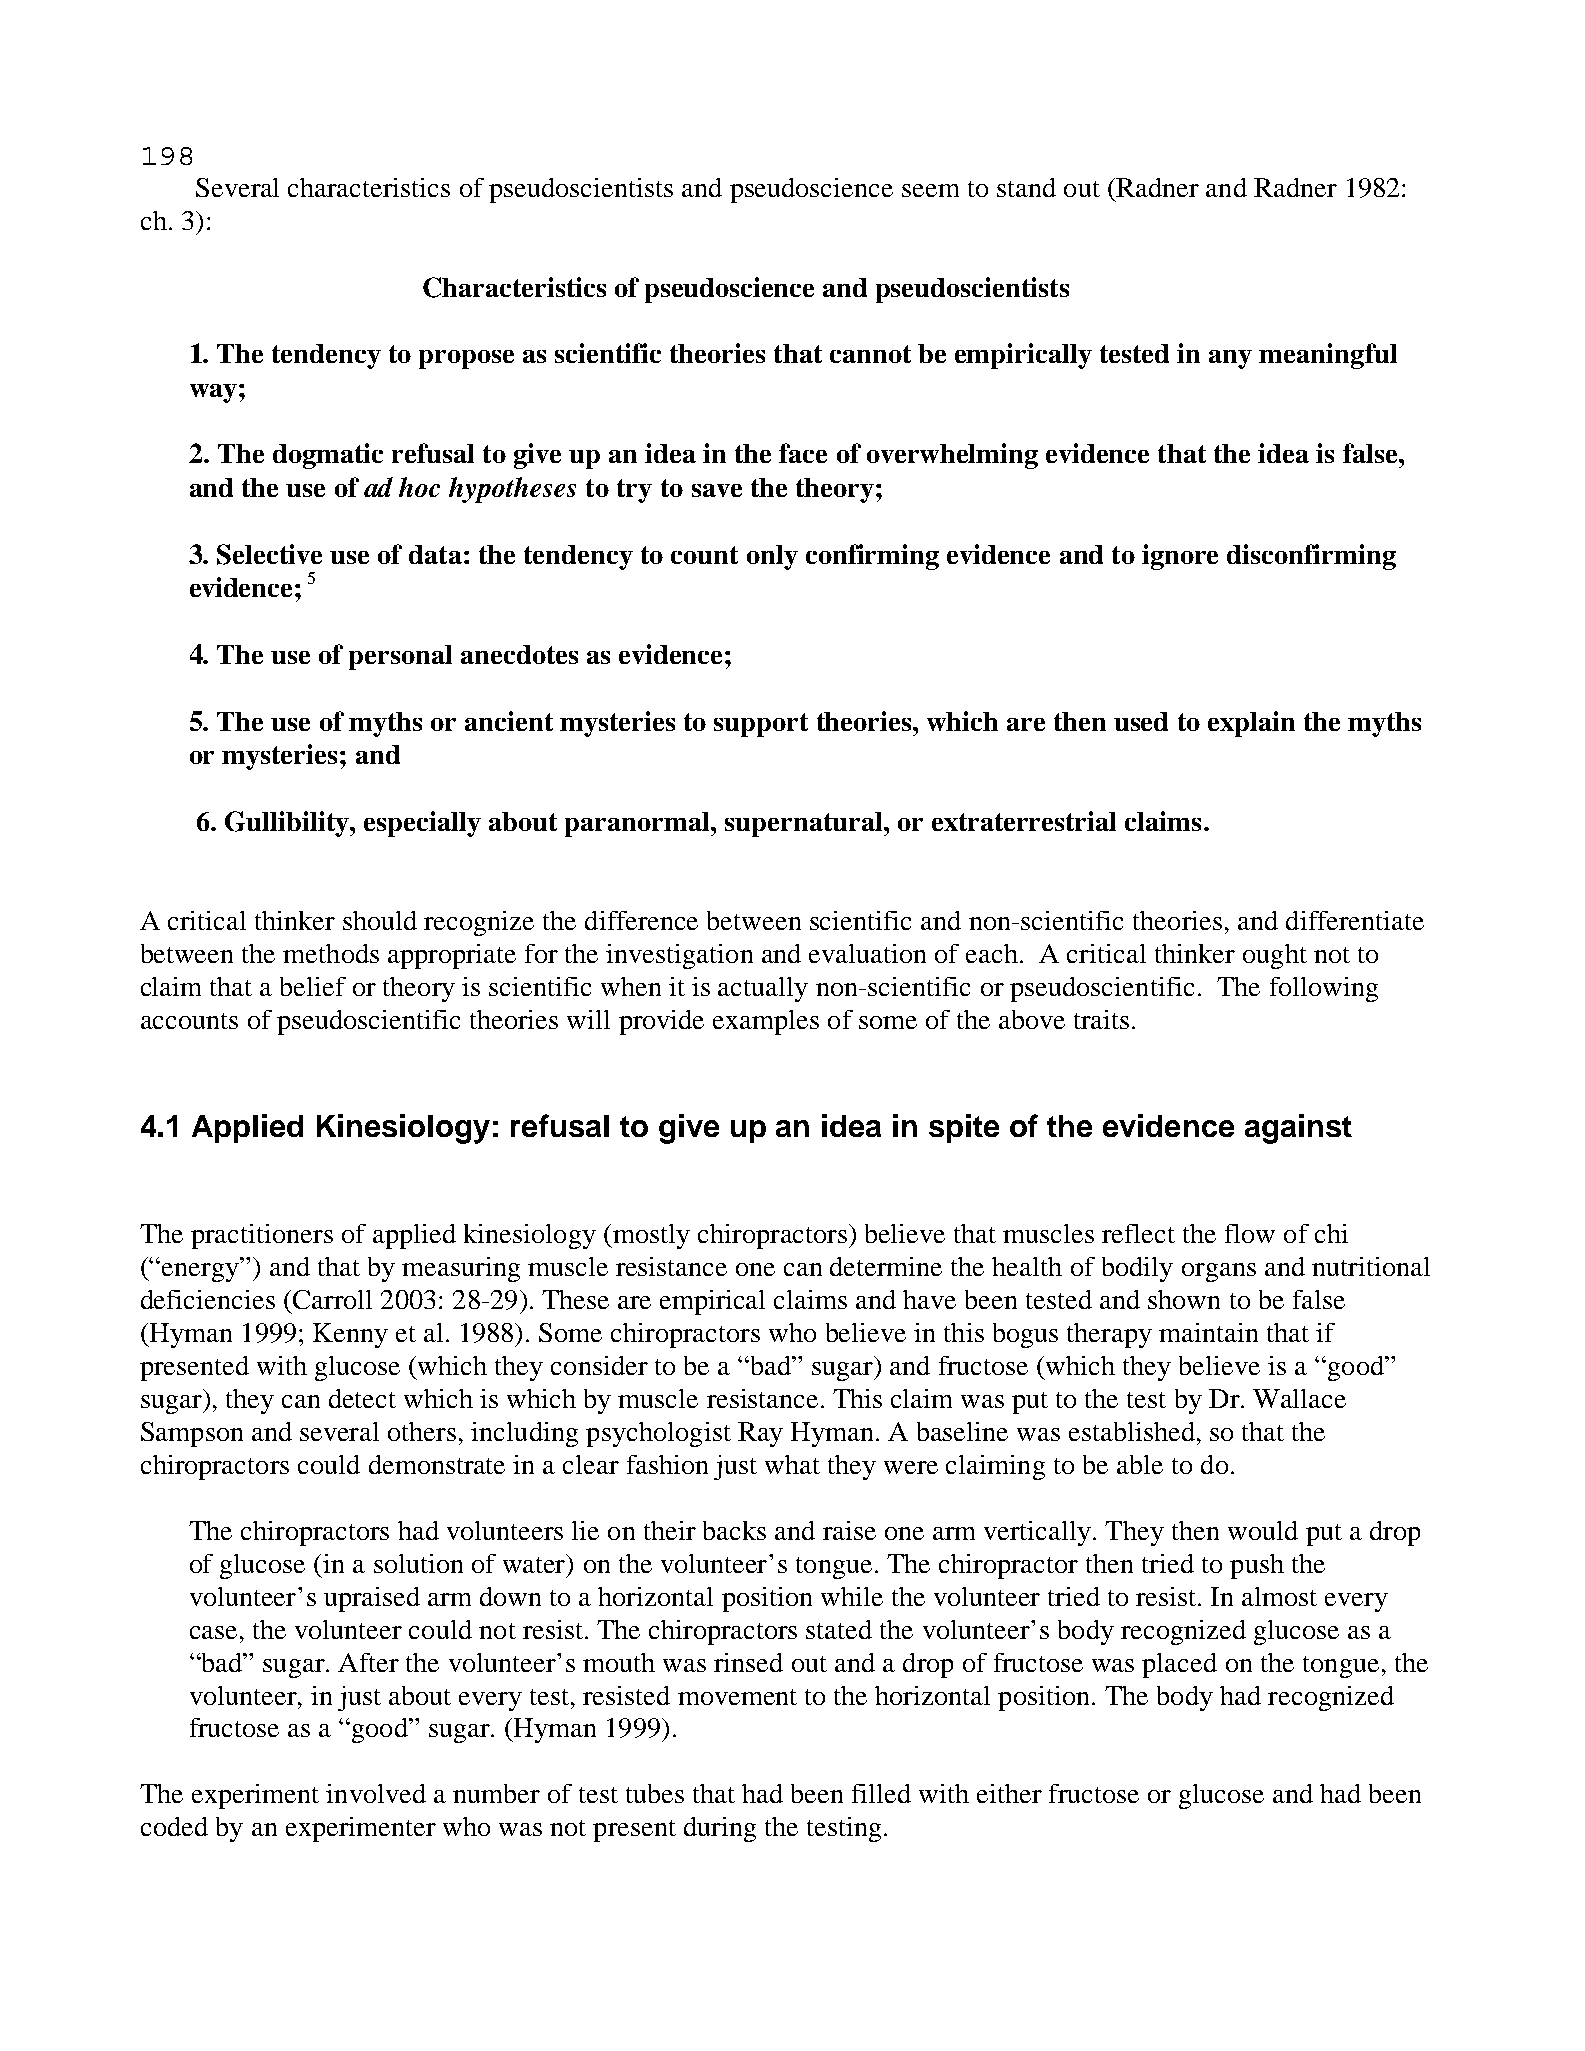  I want to click on ought, so click(1275, 956).
